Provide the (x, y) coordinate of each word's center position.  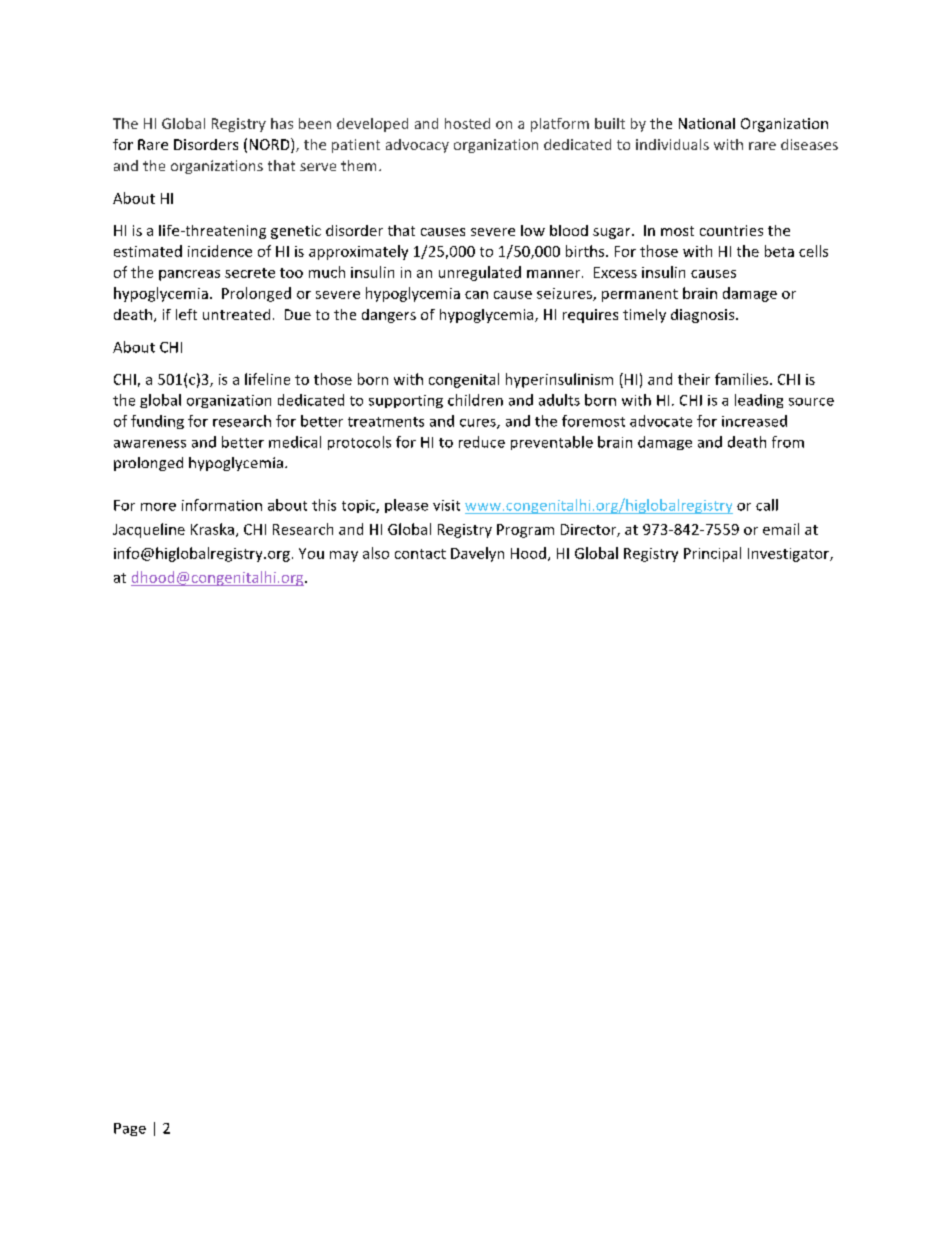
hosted (467, 123)
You (311, 553)
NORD (271, 145)
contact (420, 554)
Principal (712, 554)
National (707, 123)
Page (130, 1129)
